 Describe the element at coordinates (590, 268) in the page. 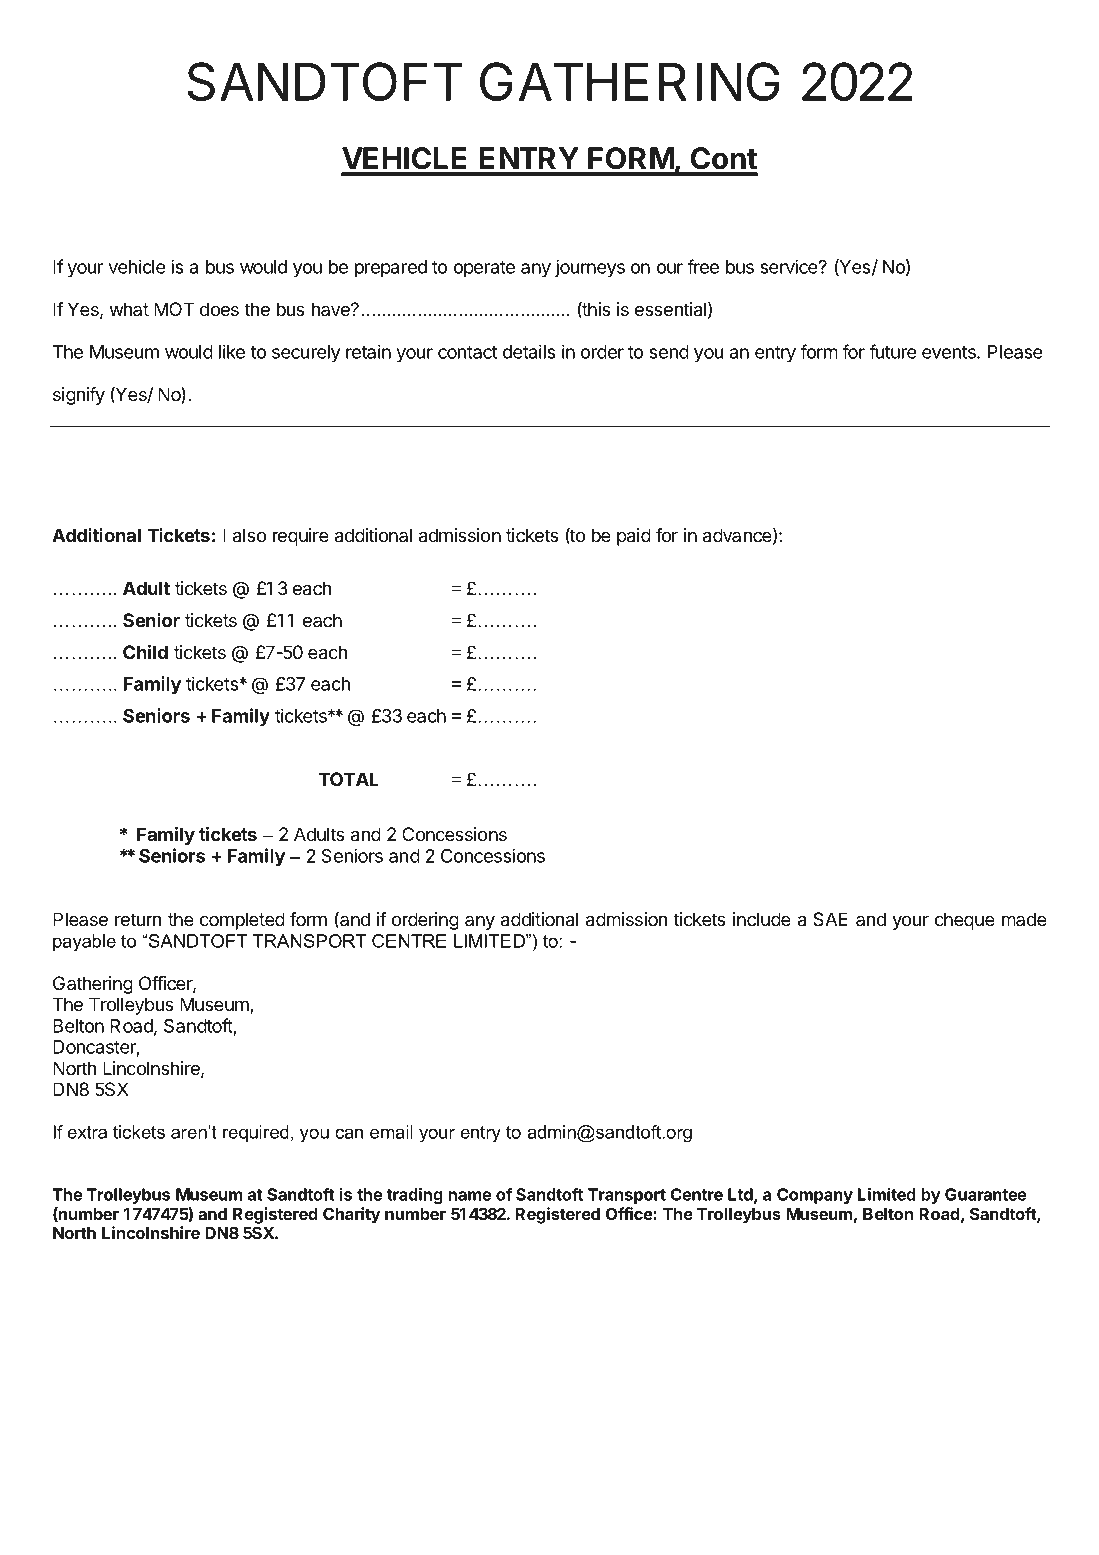

I see `journeys` at that location.
